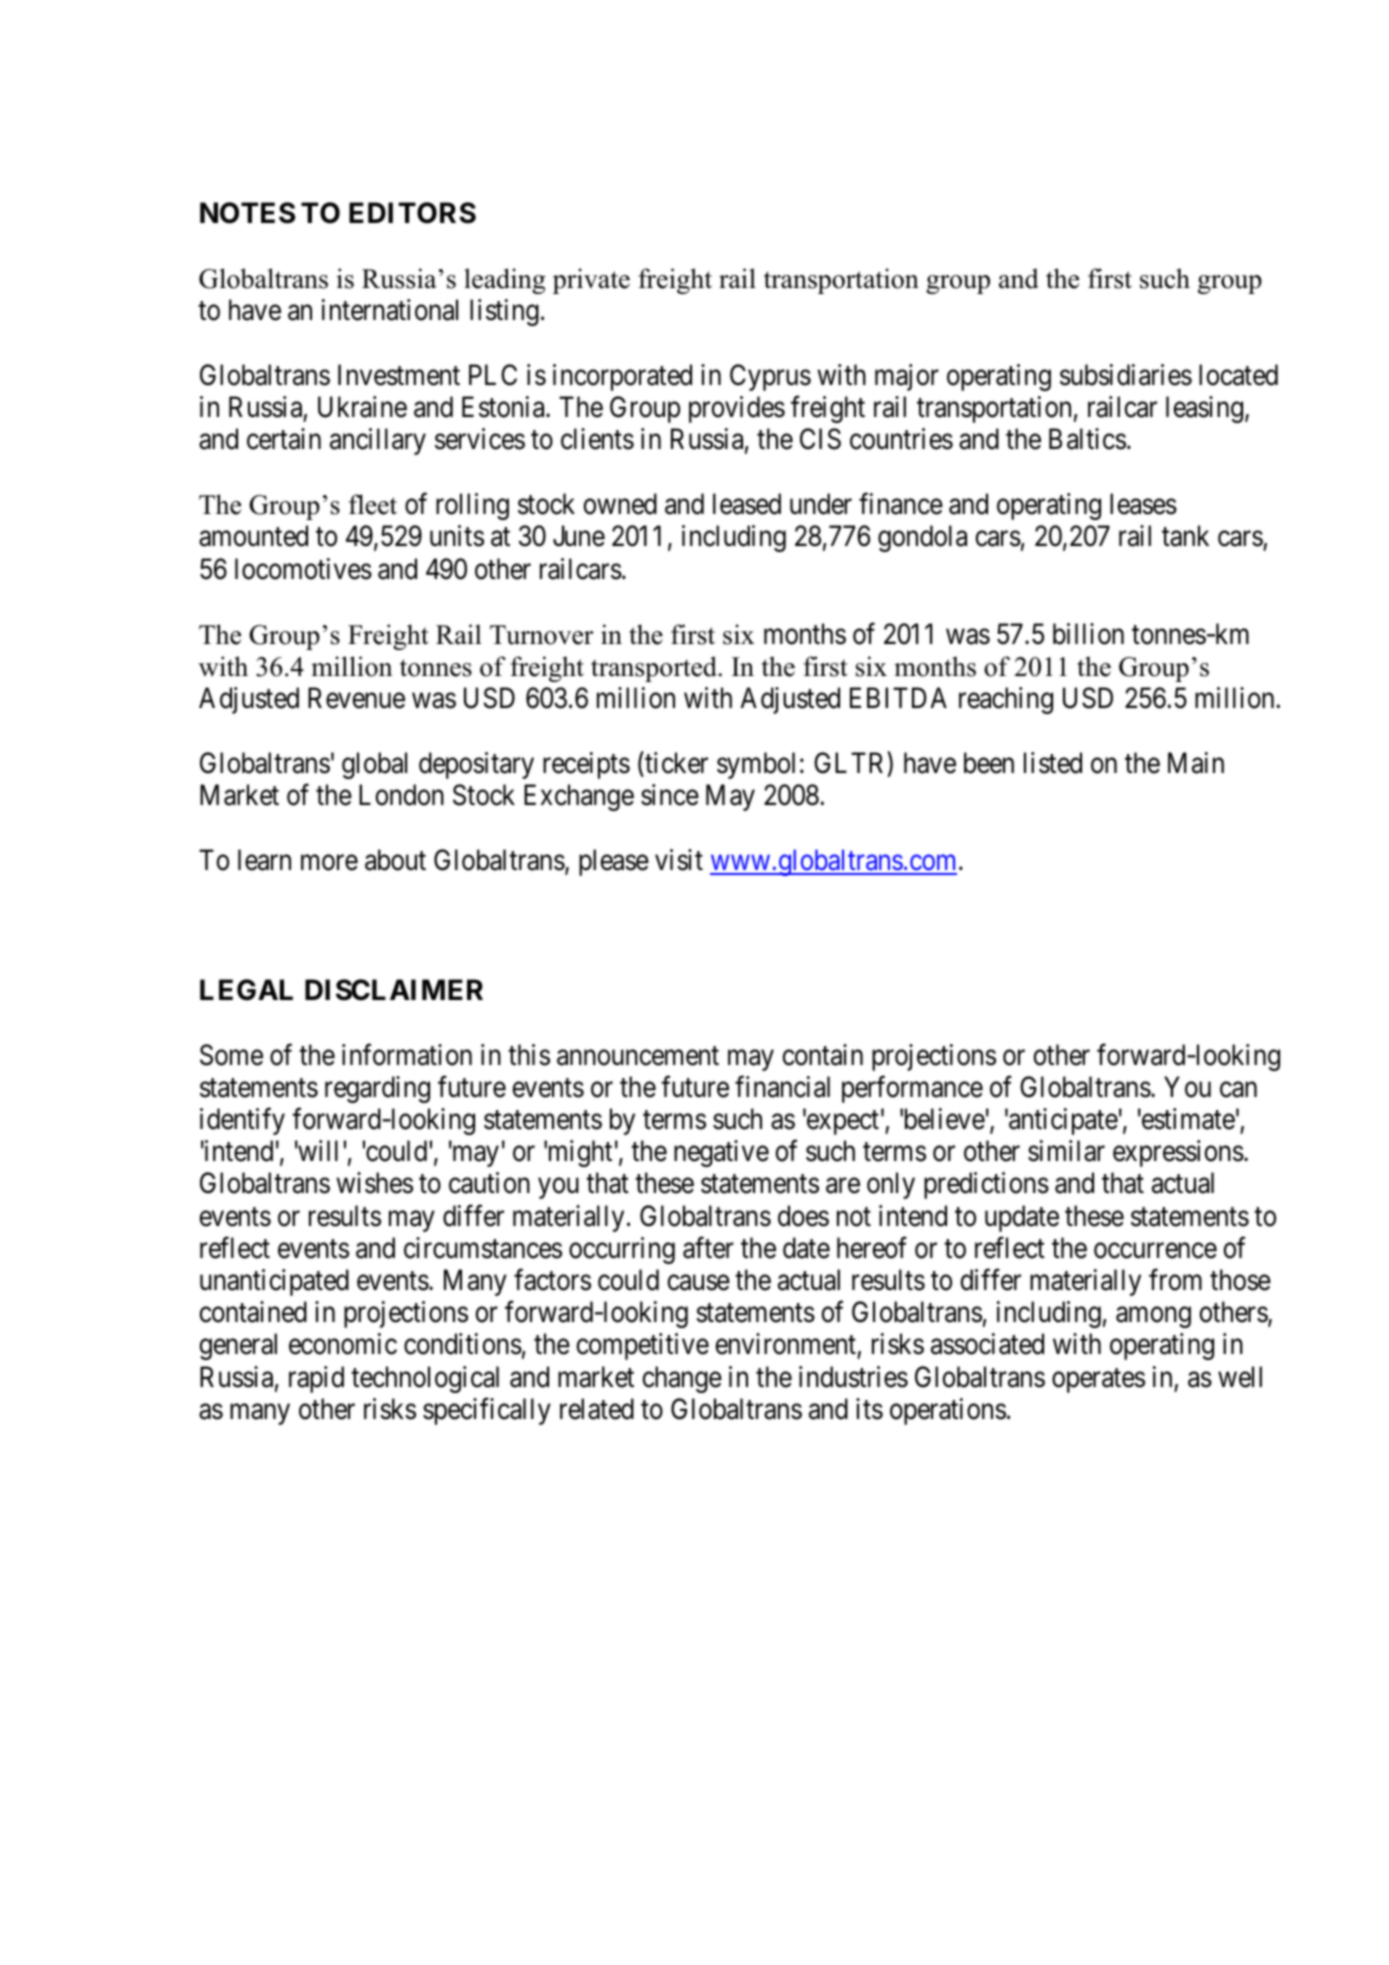  What do you see at coordinates (642, 1346) in the screenshot?
I see `competitive` at bounding box center [642, 1346].
